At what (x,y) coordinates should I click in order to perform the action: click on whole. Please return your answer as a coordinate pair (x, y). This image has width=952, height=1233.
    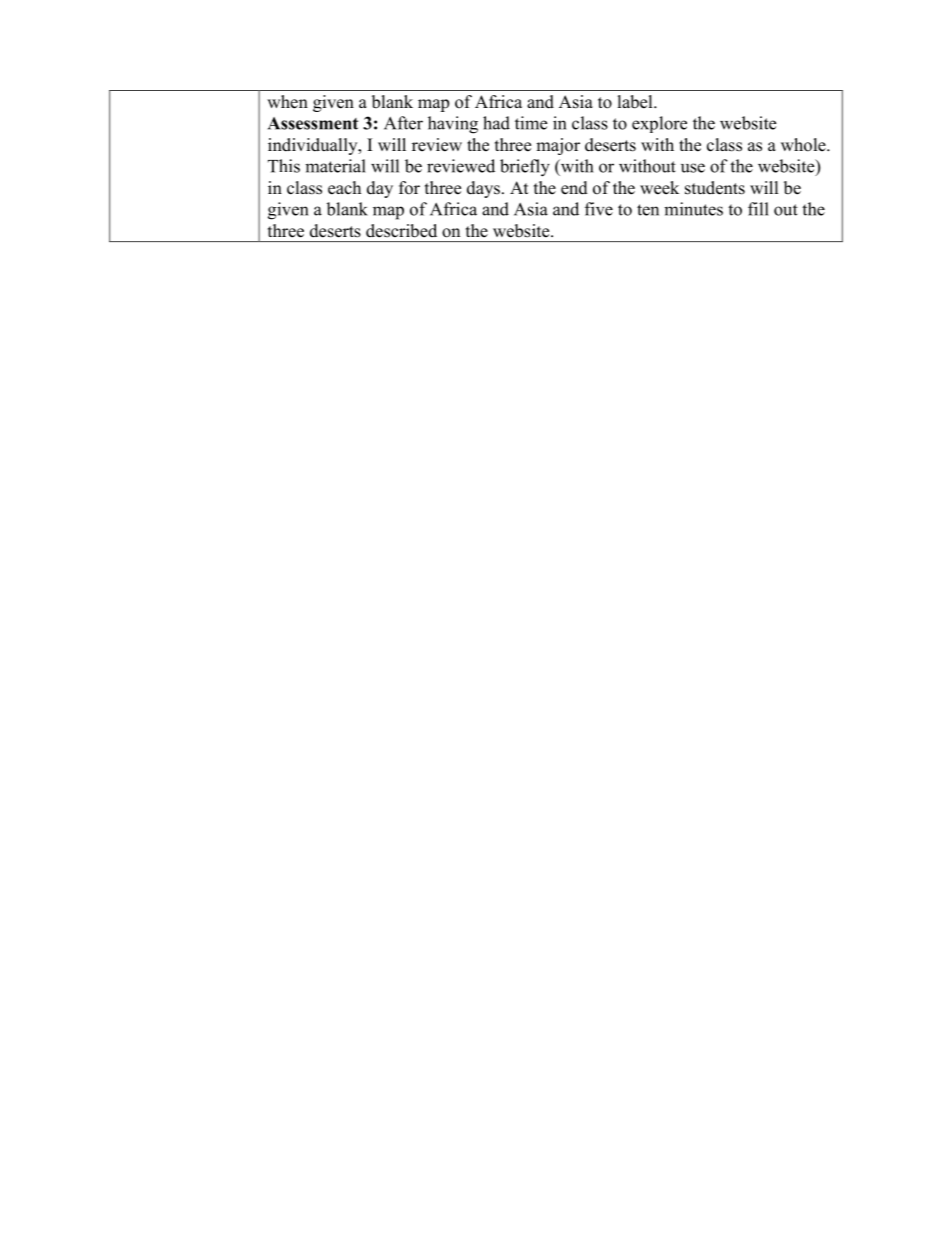
    Looking at the image, I should click on (804, 145).
